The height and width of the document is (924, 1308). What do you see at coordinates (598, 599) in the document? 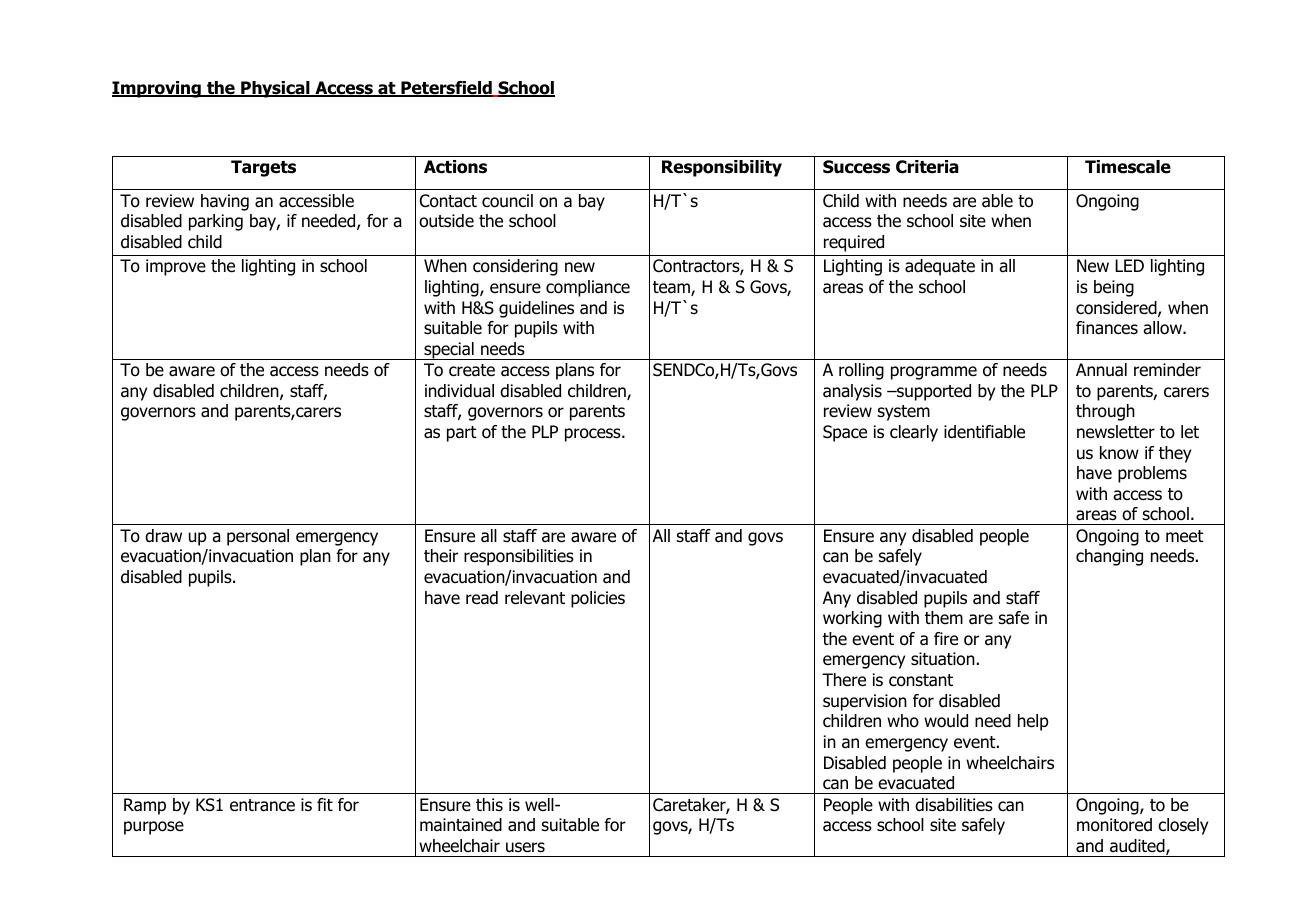
I see `policies` at bounding box center [598, 599].
